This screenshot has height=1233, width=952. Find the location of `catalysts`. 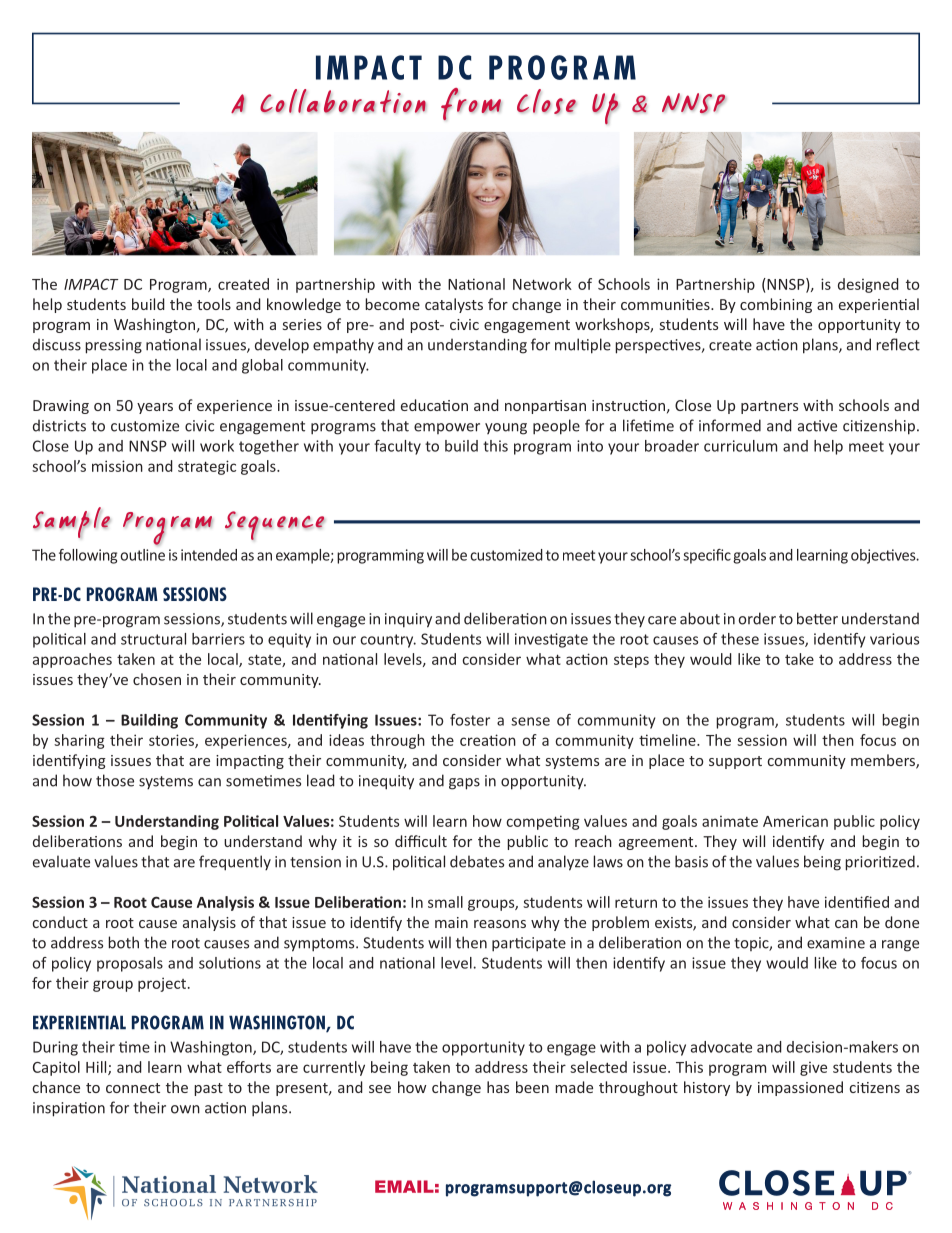

catalysts is located at coordinates (454, 305).
